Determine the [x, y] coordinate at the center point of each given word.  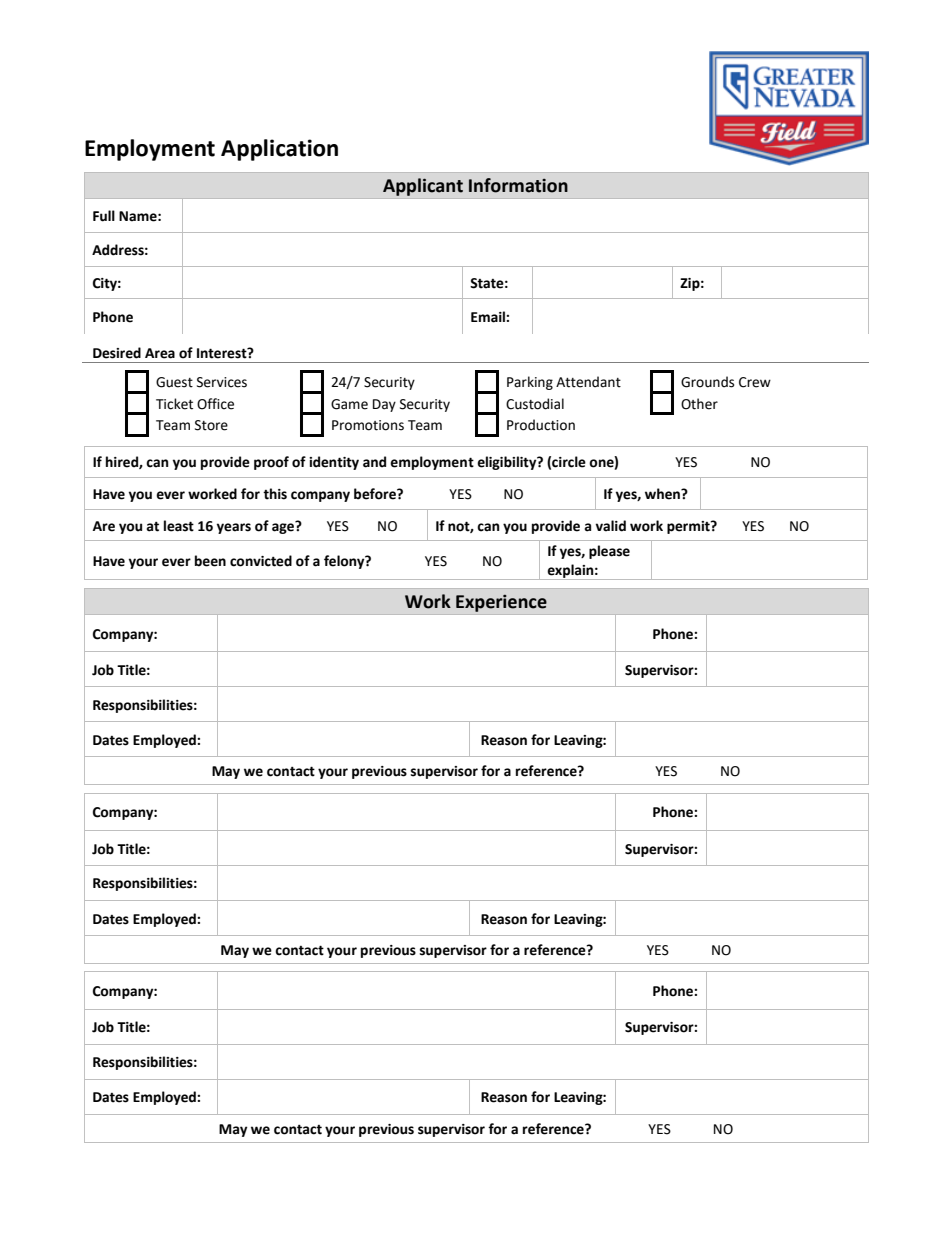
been [210, 561]
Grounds [707, 382]
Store [211, 425]
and [374, 462]
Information [518, 185]
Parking [530, 383]
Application [279, 150]
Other [699, 404]
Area [160, 353]
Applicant [423, 187]
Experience [501, 603]
